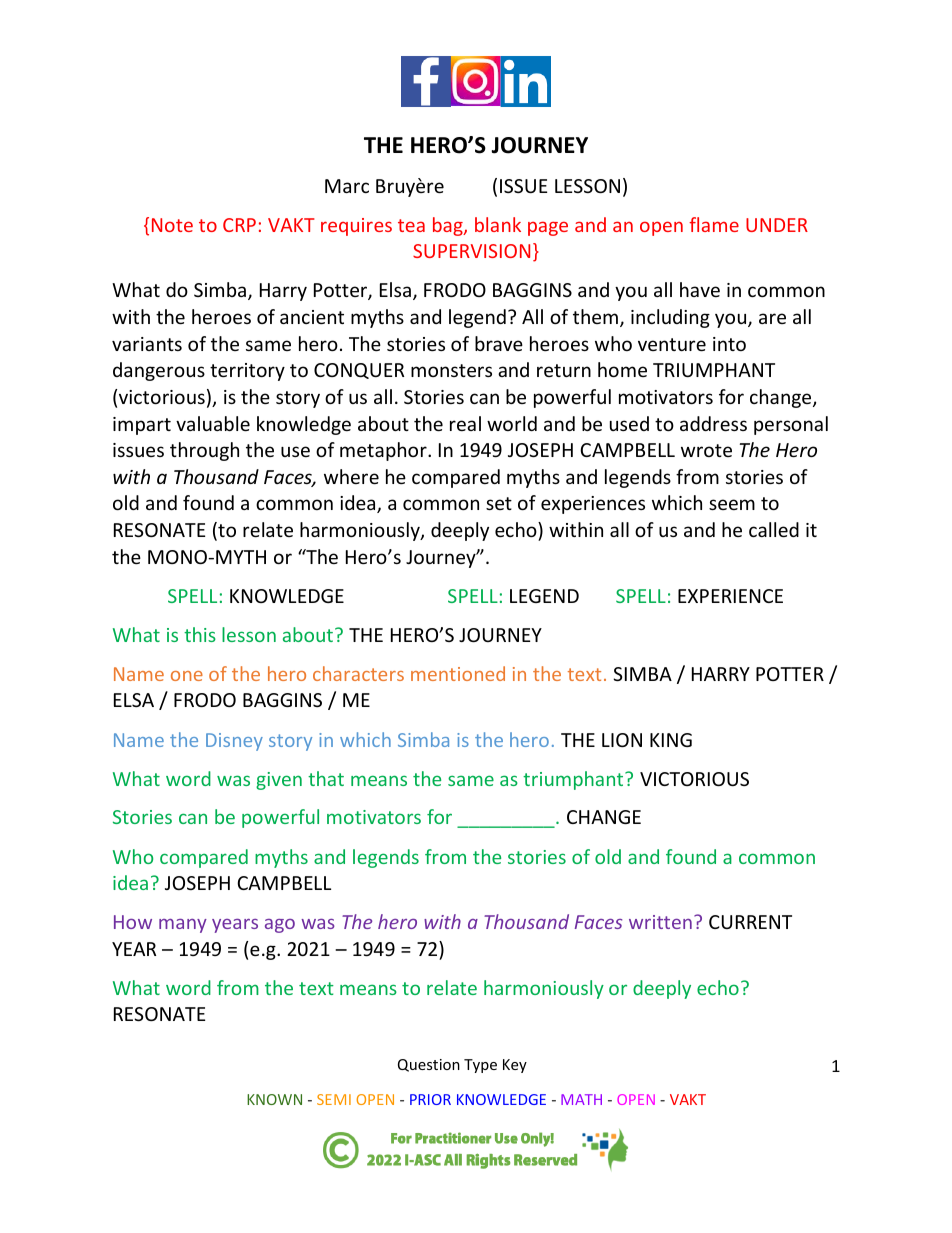  What do you see at coordinates (183, 926) in the screenshot?
I see `many` at bounding box center [183, 926].
